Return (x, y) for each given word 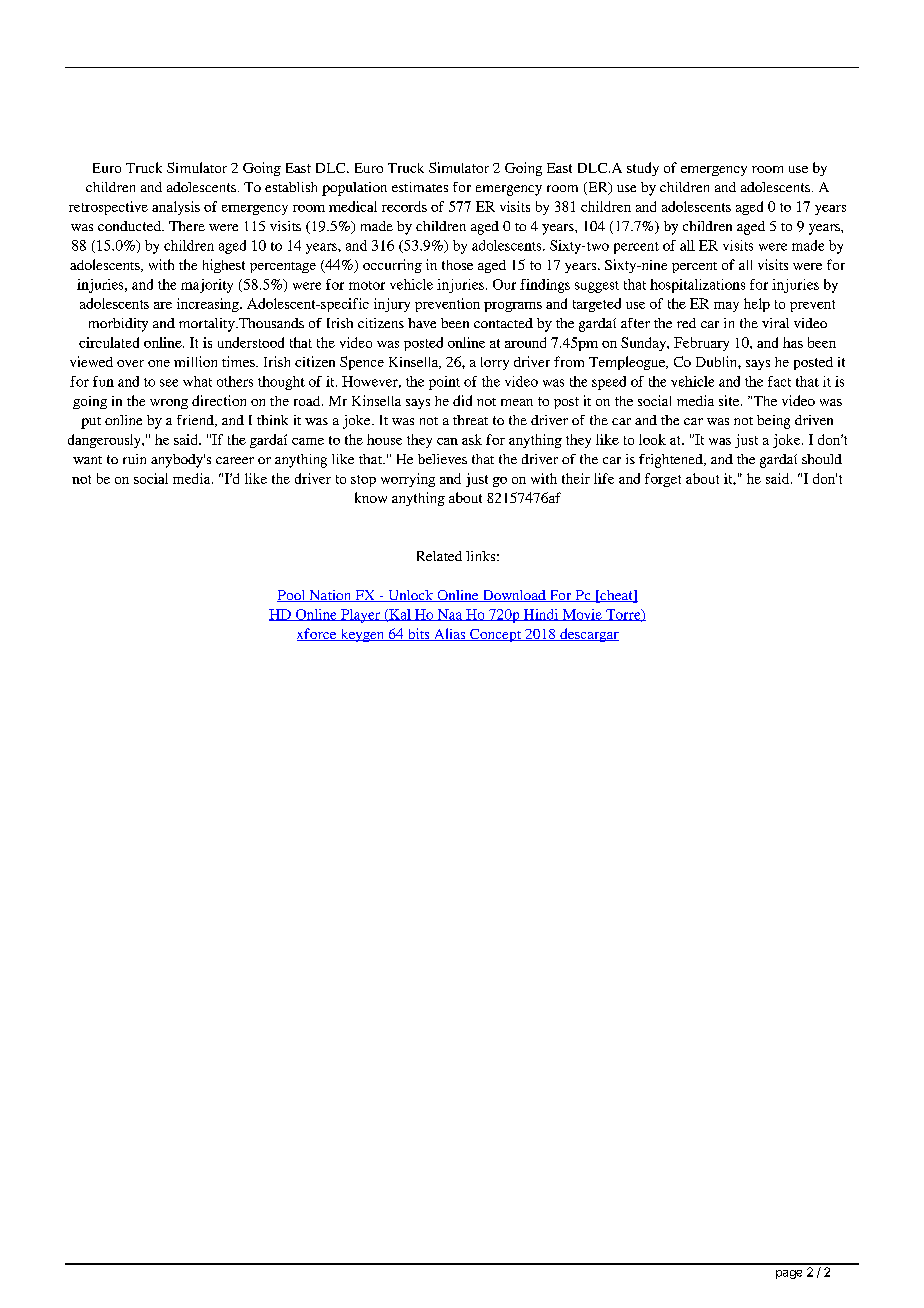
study (643, 169)
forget (663, 480)
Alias (449, 634)
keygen (362, 635)
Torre (623, 615)
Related (439, 556)
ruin (134, 459)
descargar (588, 635)
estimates (420, 187)
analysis (176, 208)
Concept (496, 635)
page (789, 1274)
